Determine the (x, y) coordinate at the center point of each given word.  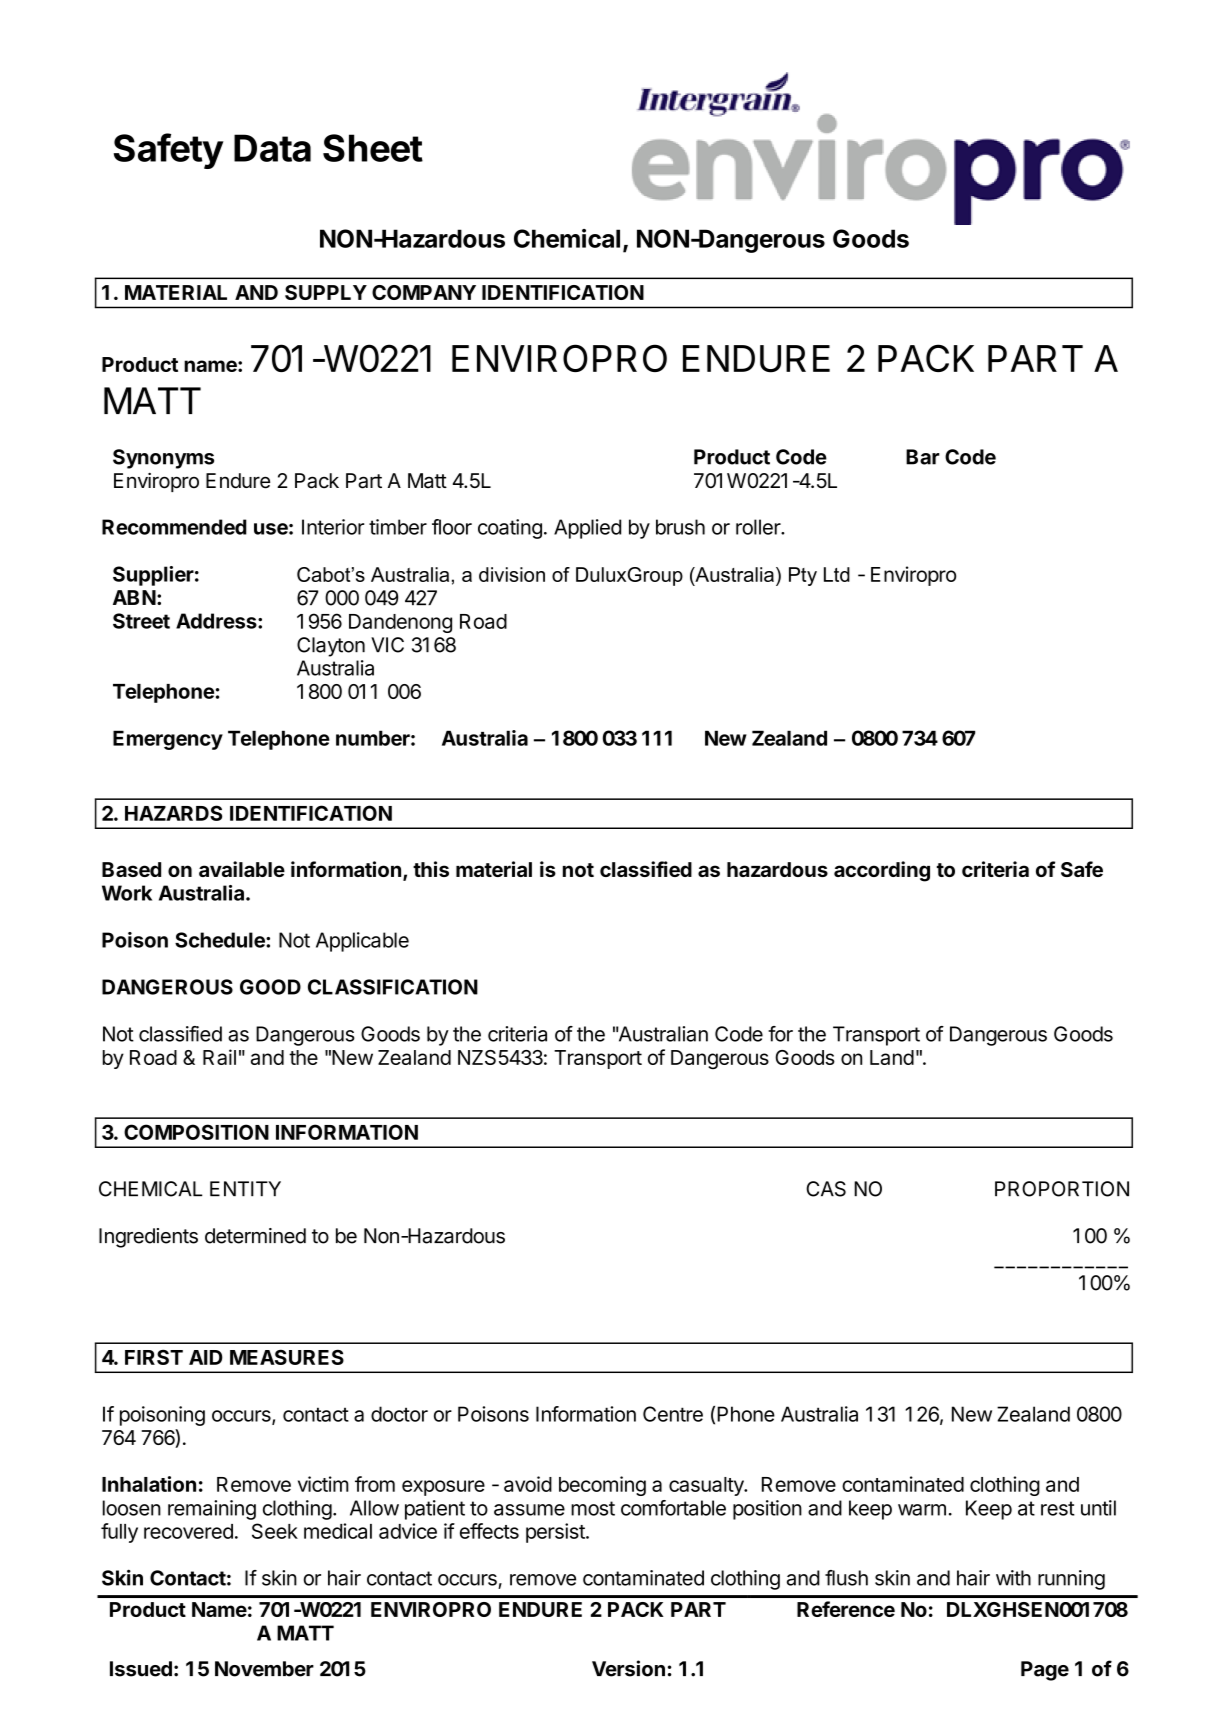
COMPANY (424, 292)
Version (628, 1668)
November (264, 1669)
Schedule (221, 940)
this (431, 869)
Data (272, 148)
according (882, 871)
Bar (923, 457)
